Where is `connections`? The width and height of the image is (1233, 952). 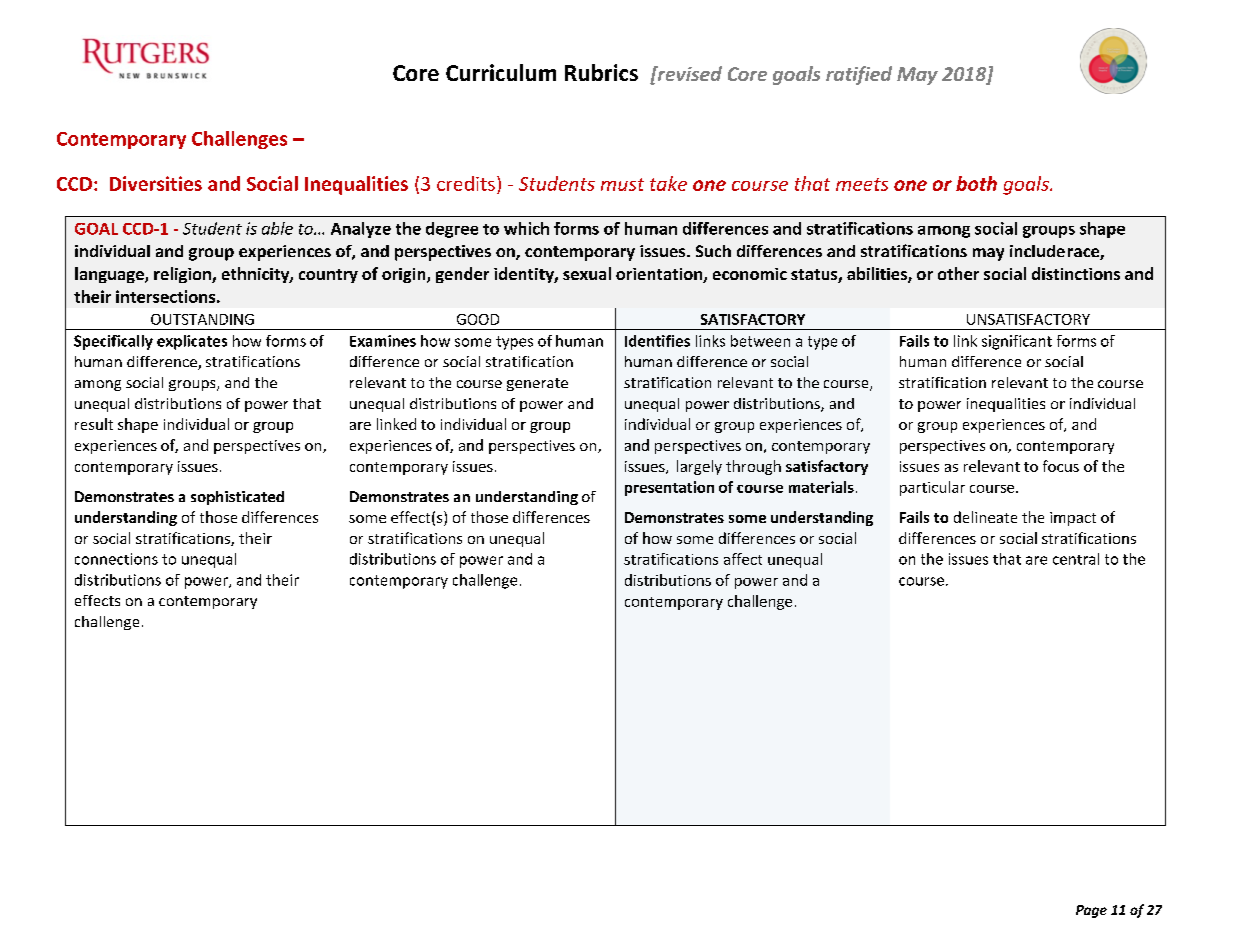
connections is located at coordinates (116, 559).
